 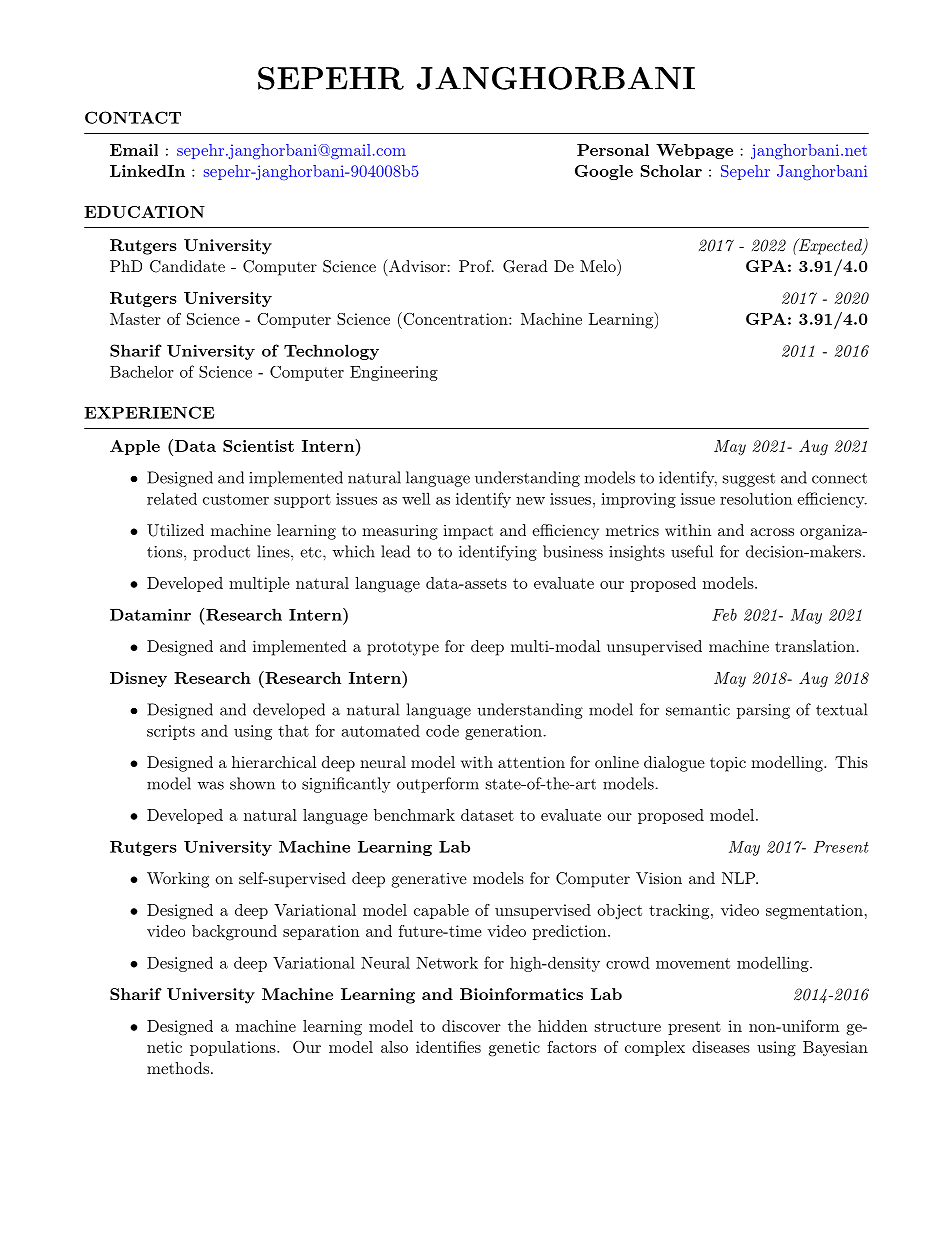 I want to click on Google, so click(x=604, y=172).
